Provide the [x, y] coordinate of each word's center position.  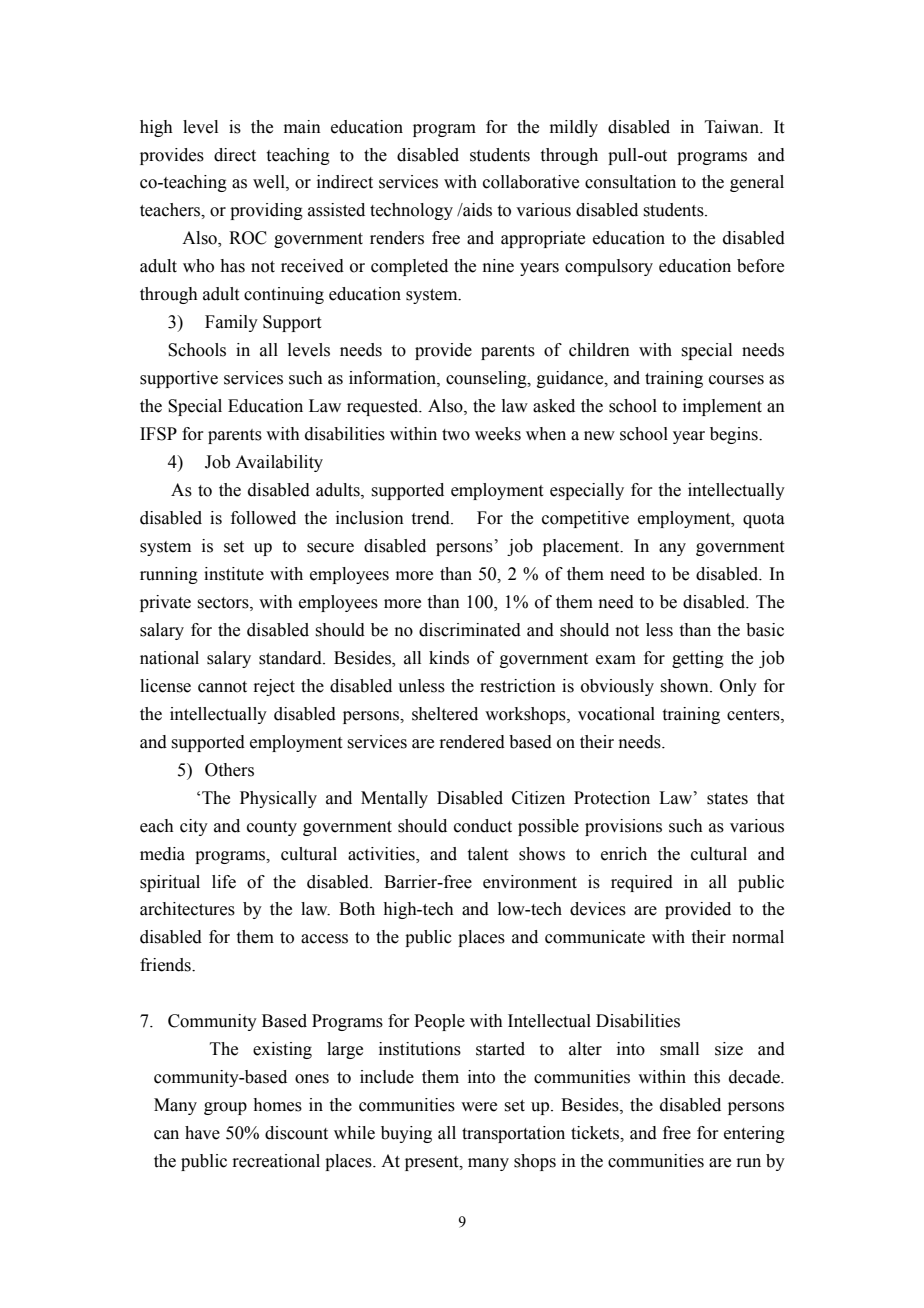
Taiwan [733, 127]
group [225, 1108]
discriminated [470, 630]
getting [698, 659]
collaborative [531, 182]
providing [266, 211]
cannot [222, 687]
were [479, 1107]
